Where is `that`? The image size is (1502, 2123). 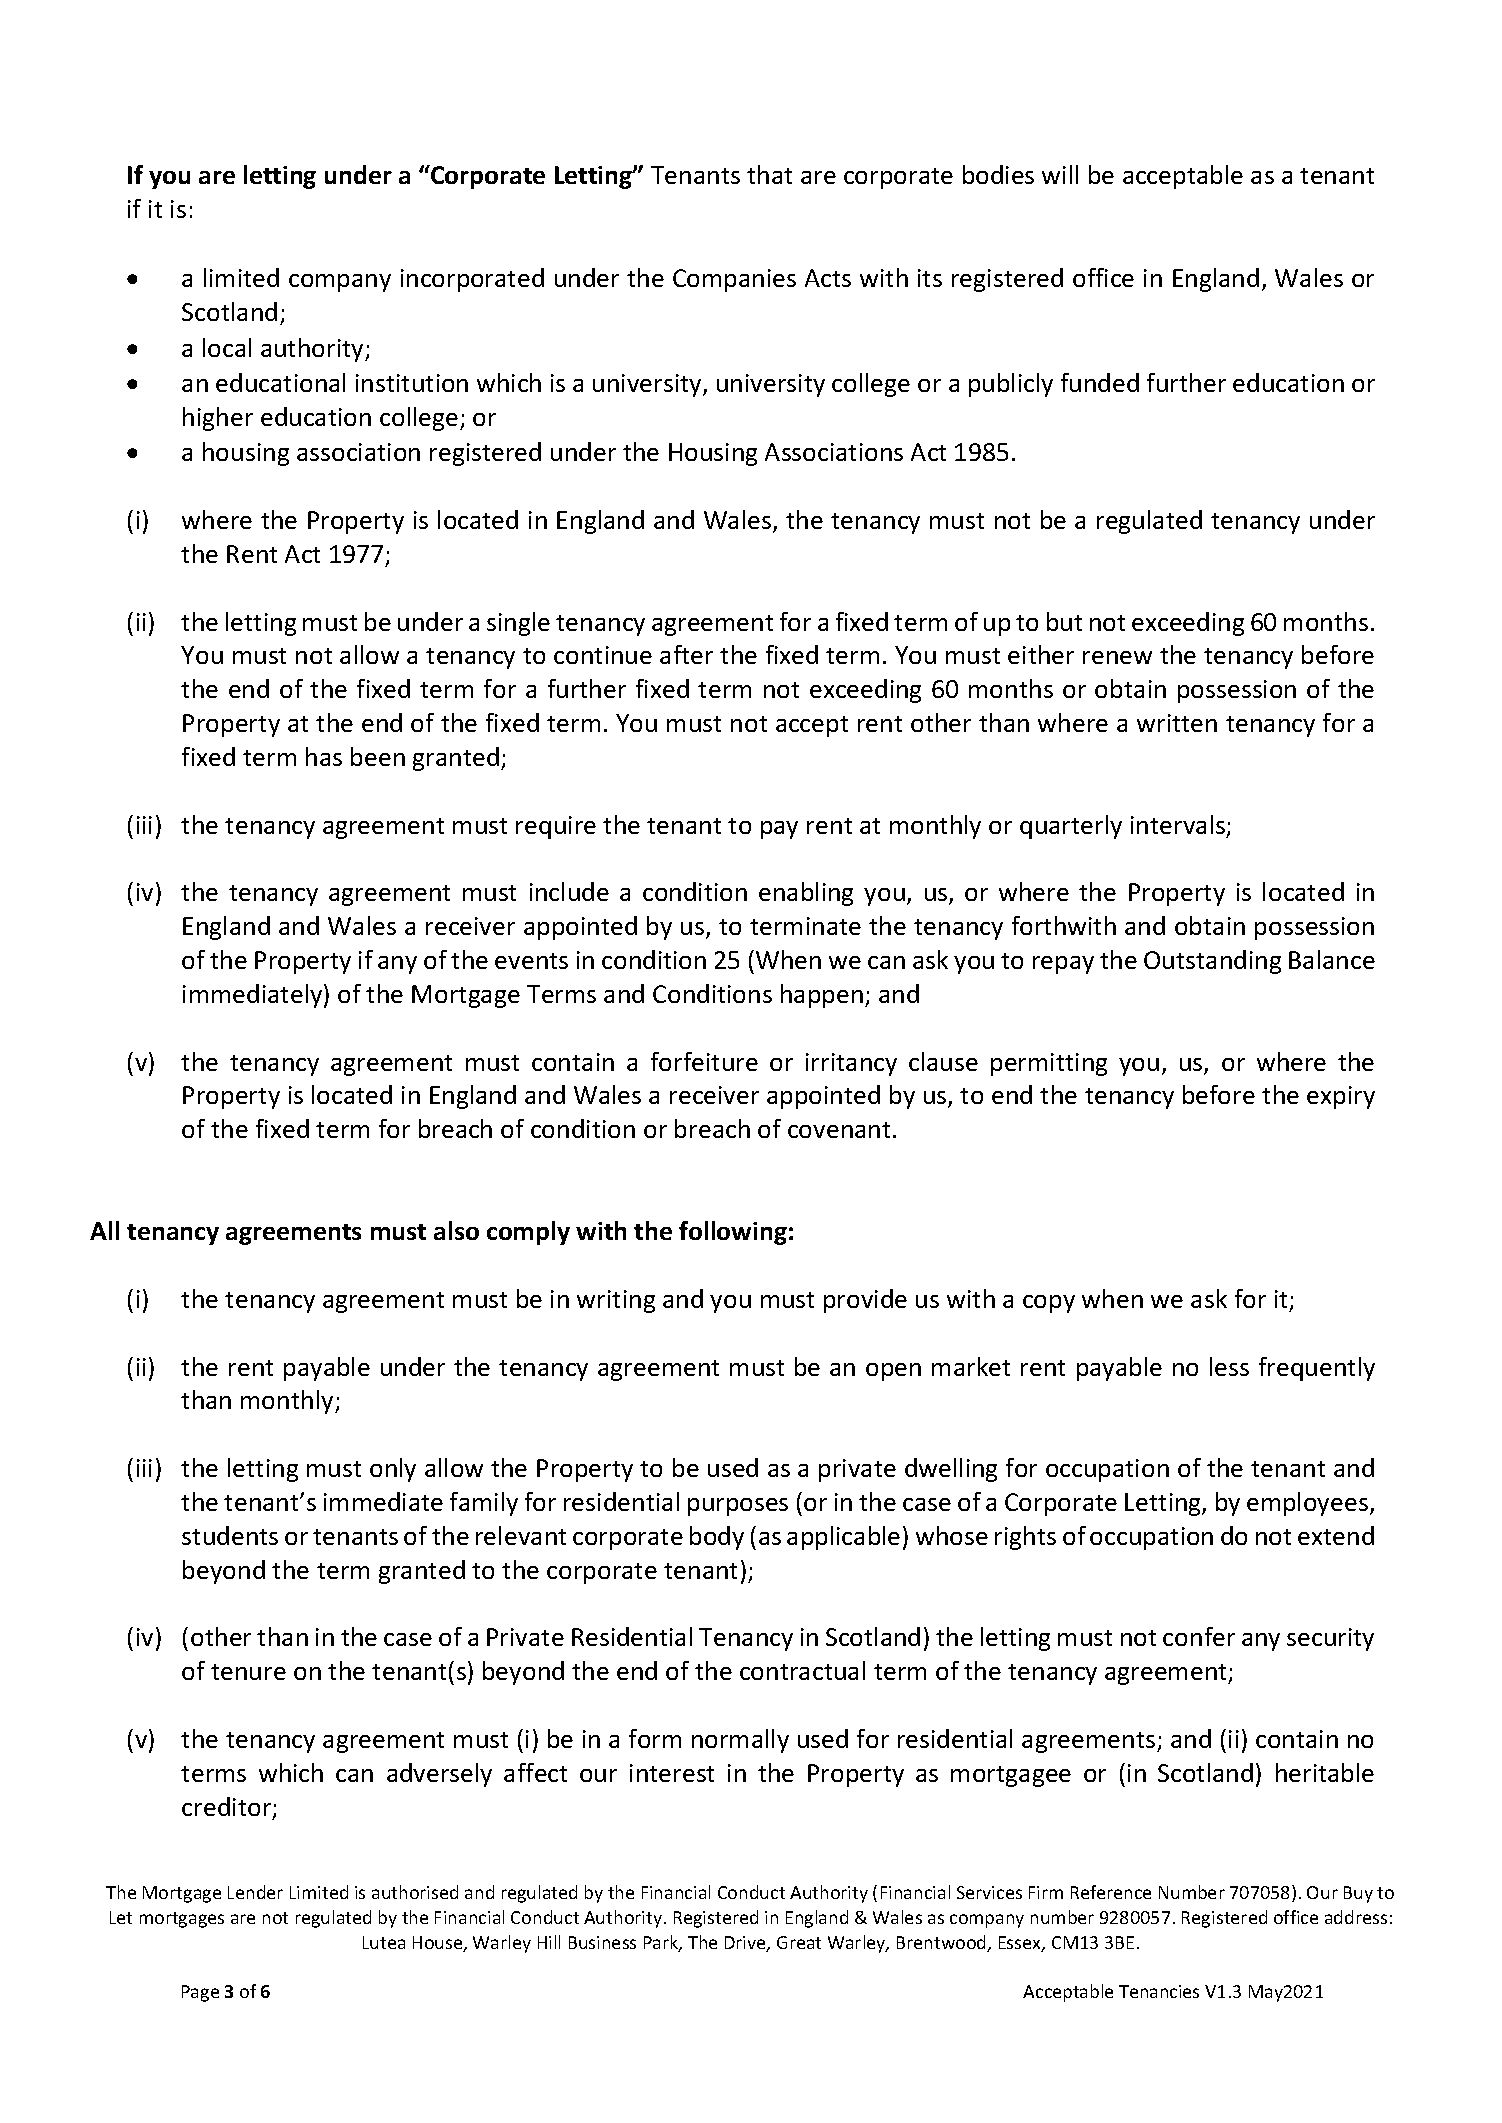 that is located at coordinates (769, 174).
